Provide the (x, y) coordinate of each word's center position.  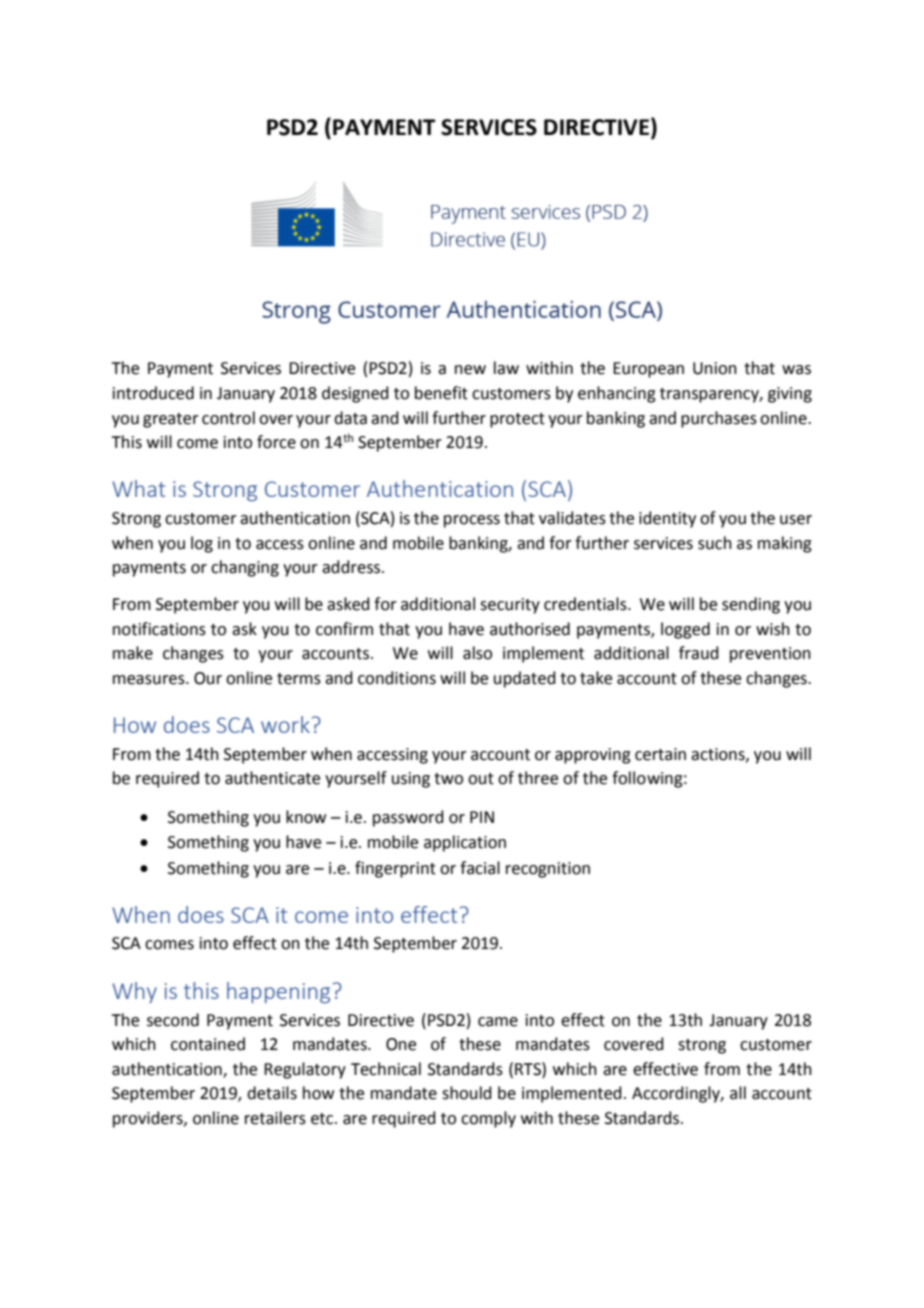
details (272, 1093)
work (285, 724)
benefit (441, 393)
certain (660, 754)
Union (715, 368)
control (228, 418)
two (448, 779)
